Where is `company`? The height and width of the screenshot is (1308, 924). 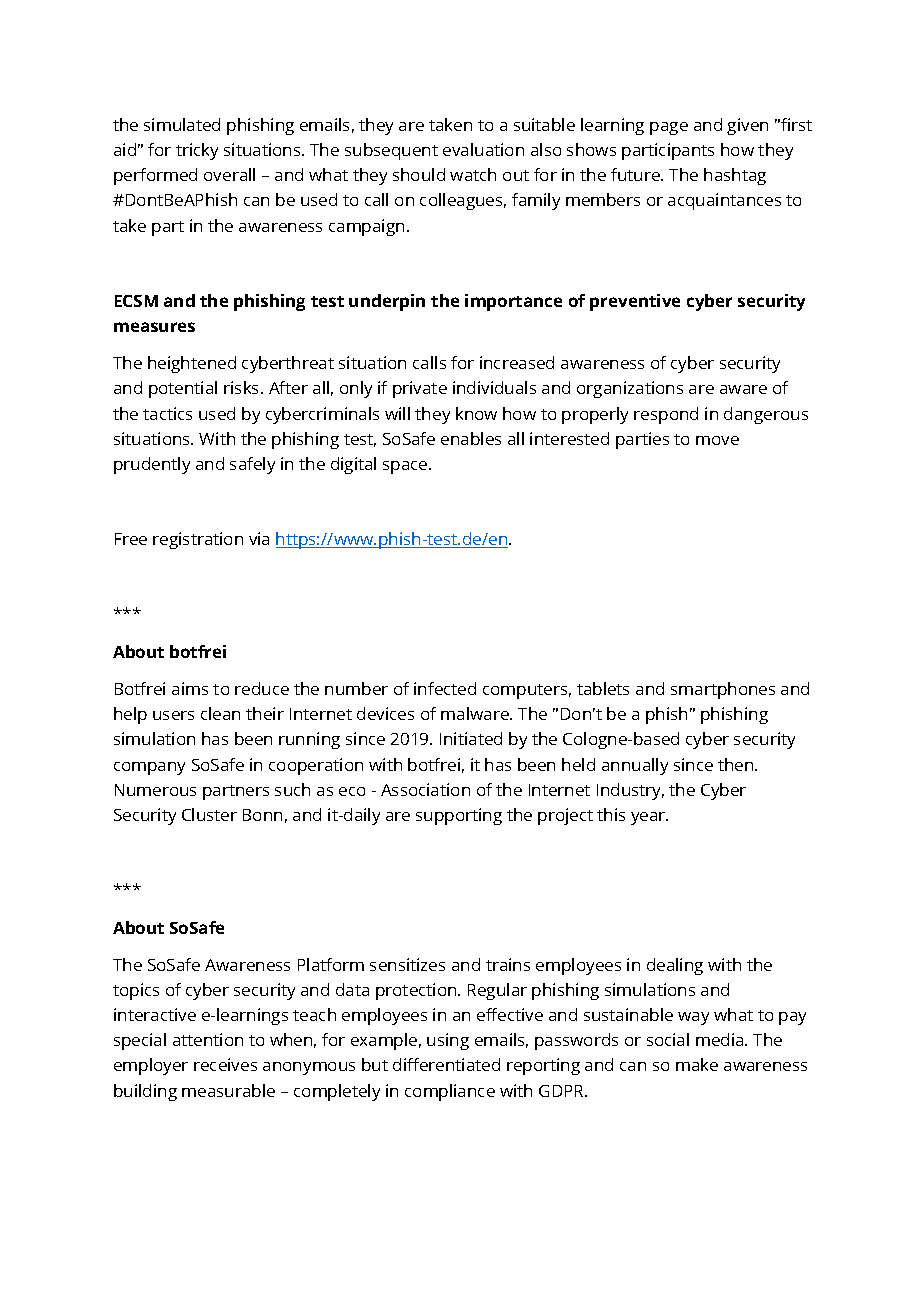
company is located at coordinates (149, 768).
